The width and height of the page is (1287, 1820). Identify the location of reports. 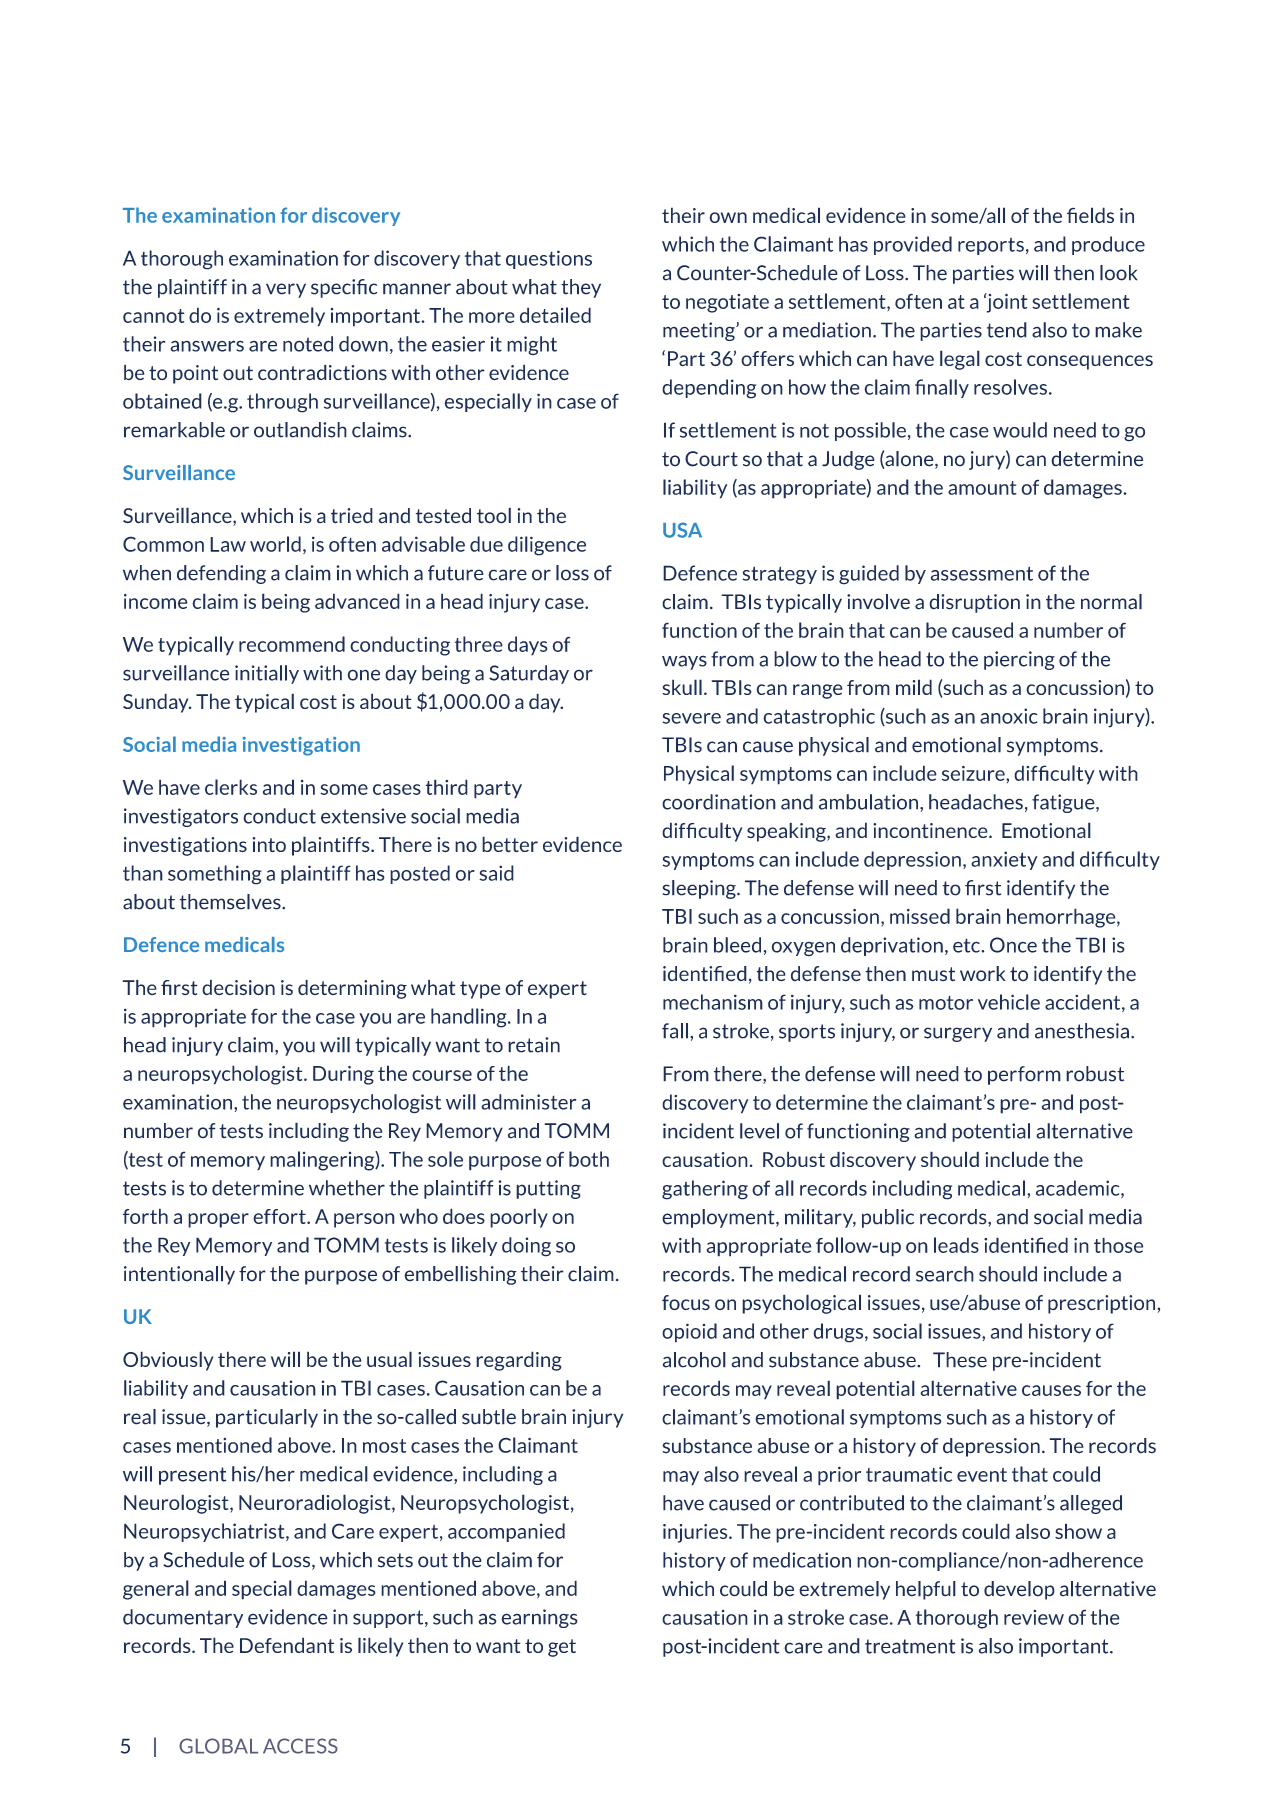
(991, 246).
